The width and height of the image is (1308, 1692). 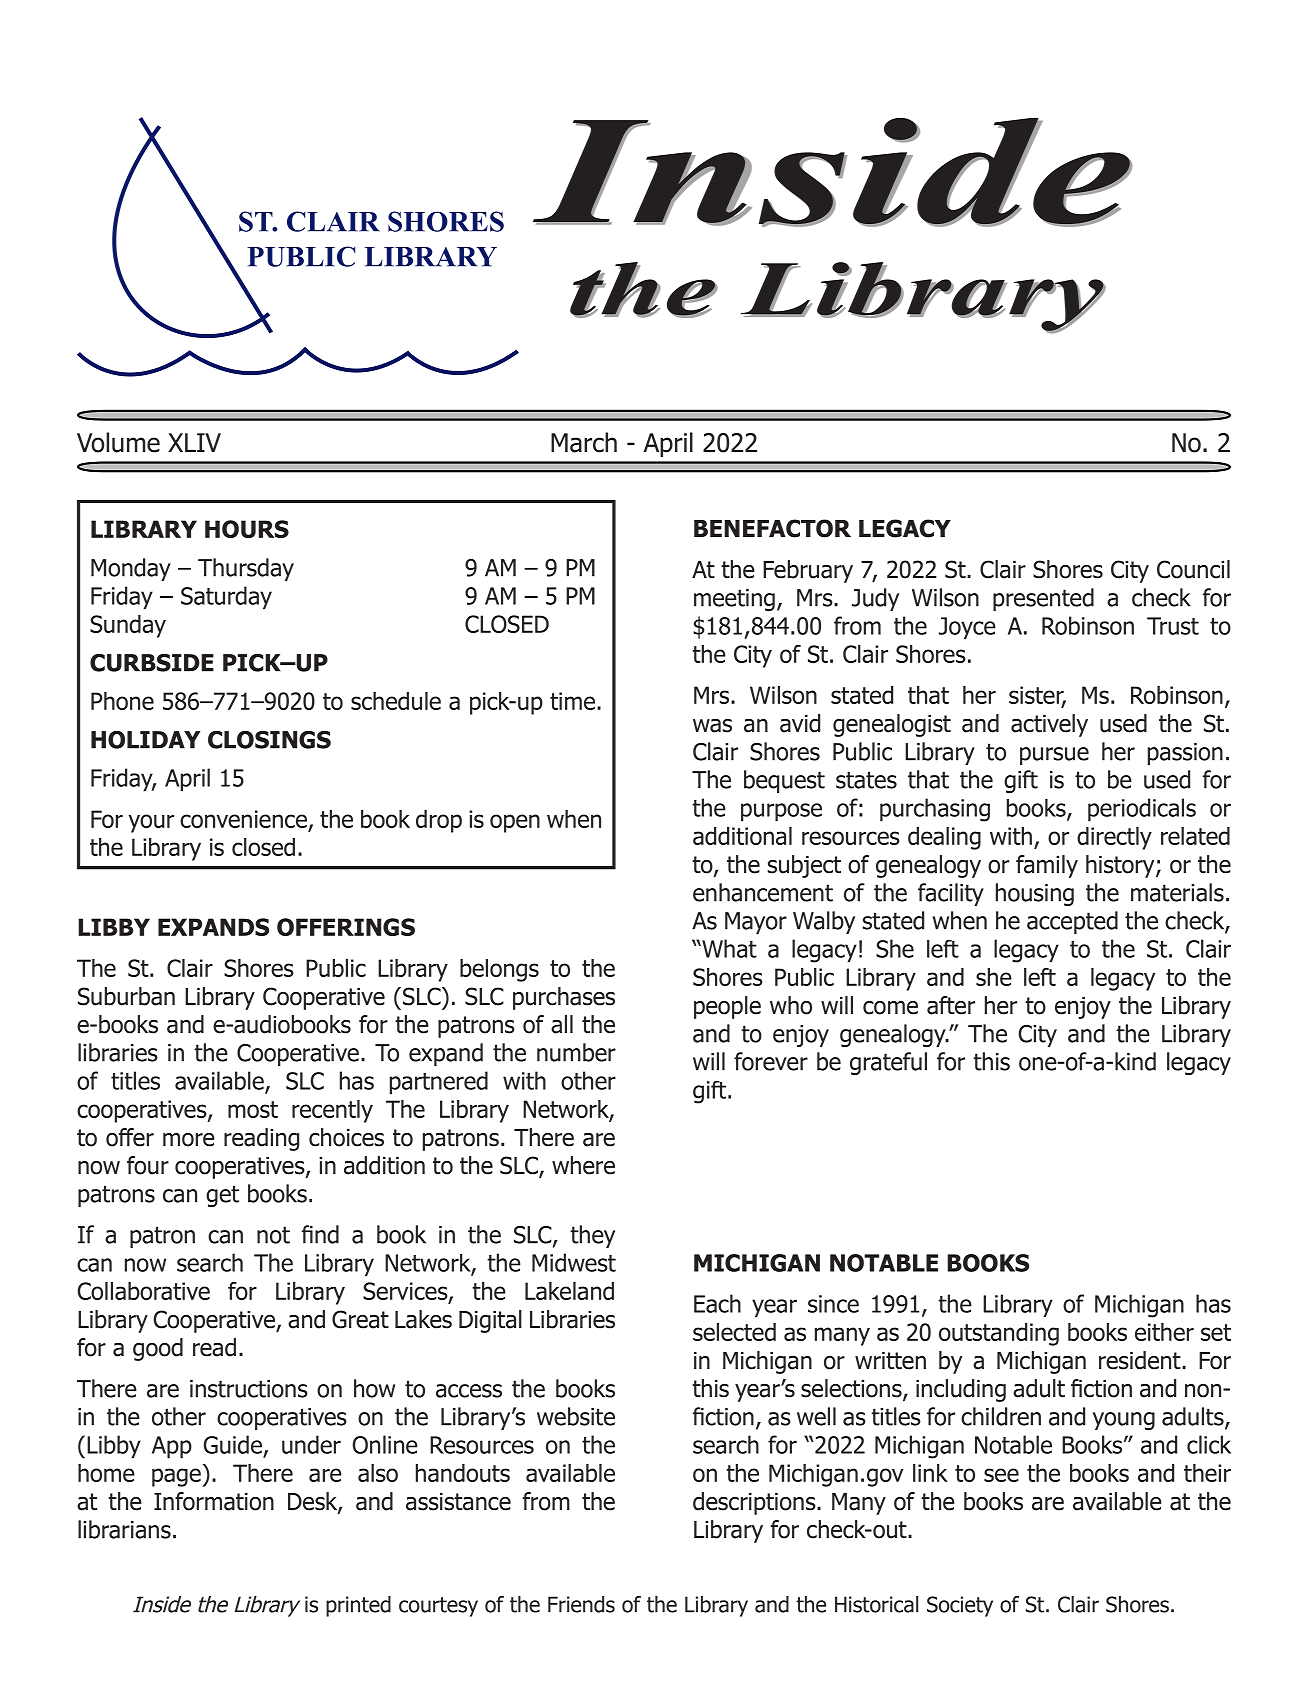 I want to click on Each, so click(x=717, y=1303).
